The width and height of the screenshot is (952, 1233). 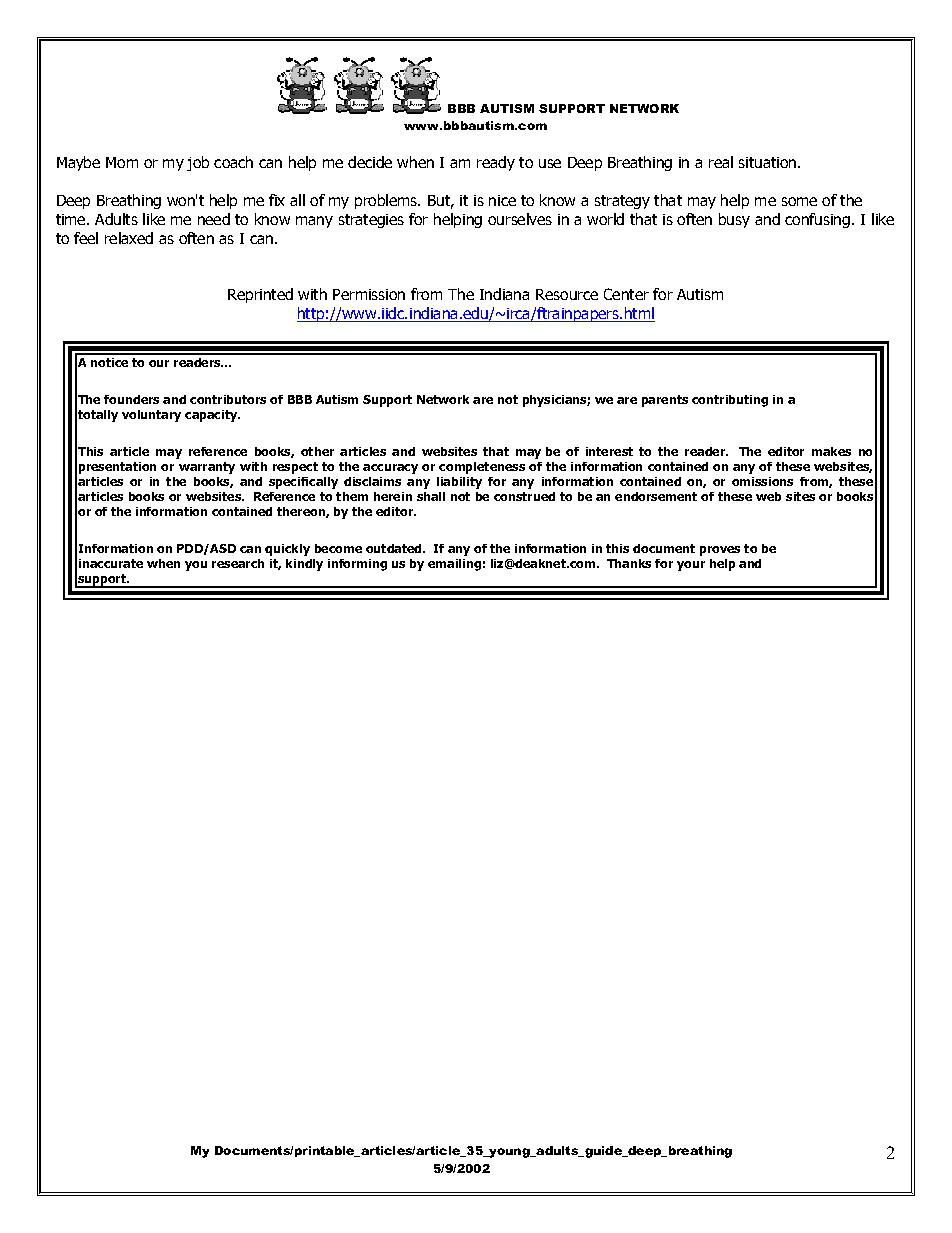 I want to click on voluntary, so click(x=151, y=416).
